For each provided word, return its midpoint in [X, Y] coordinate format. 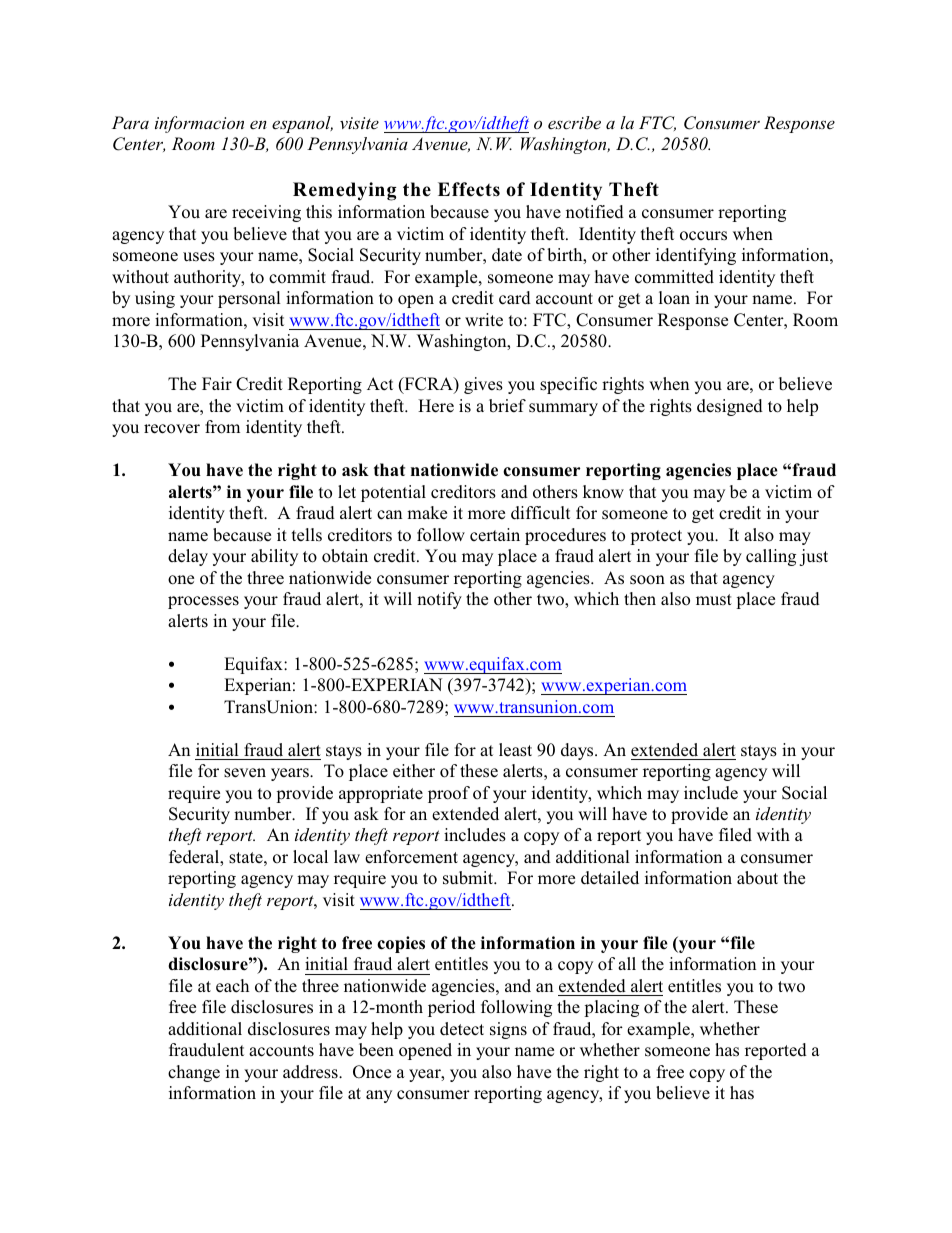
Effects [469, 189]
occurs [703, 236]
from [222, 427]
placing [611, 1008]
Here [436, 406]
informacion [199, 124]
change [194, 1073]
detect [462, 1029]
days [578, 751]
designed [730, 407]
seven [245, 773]
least [515, 750]
